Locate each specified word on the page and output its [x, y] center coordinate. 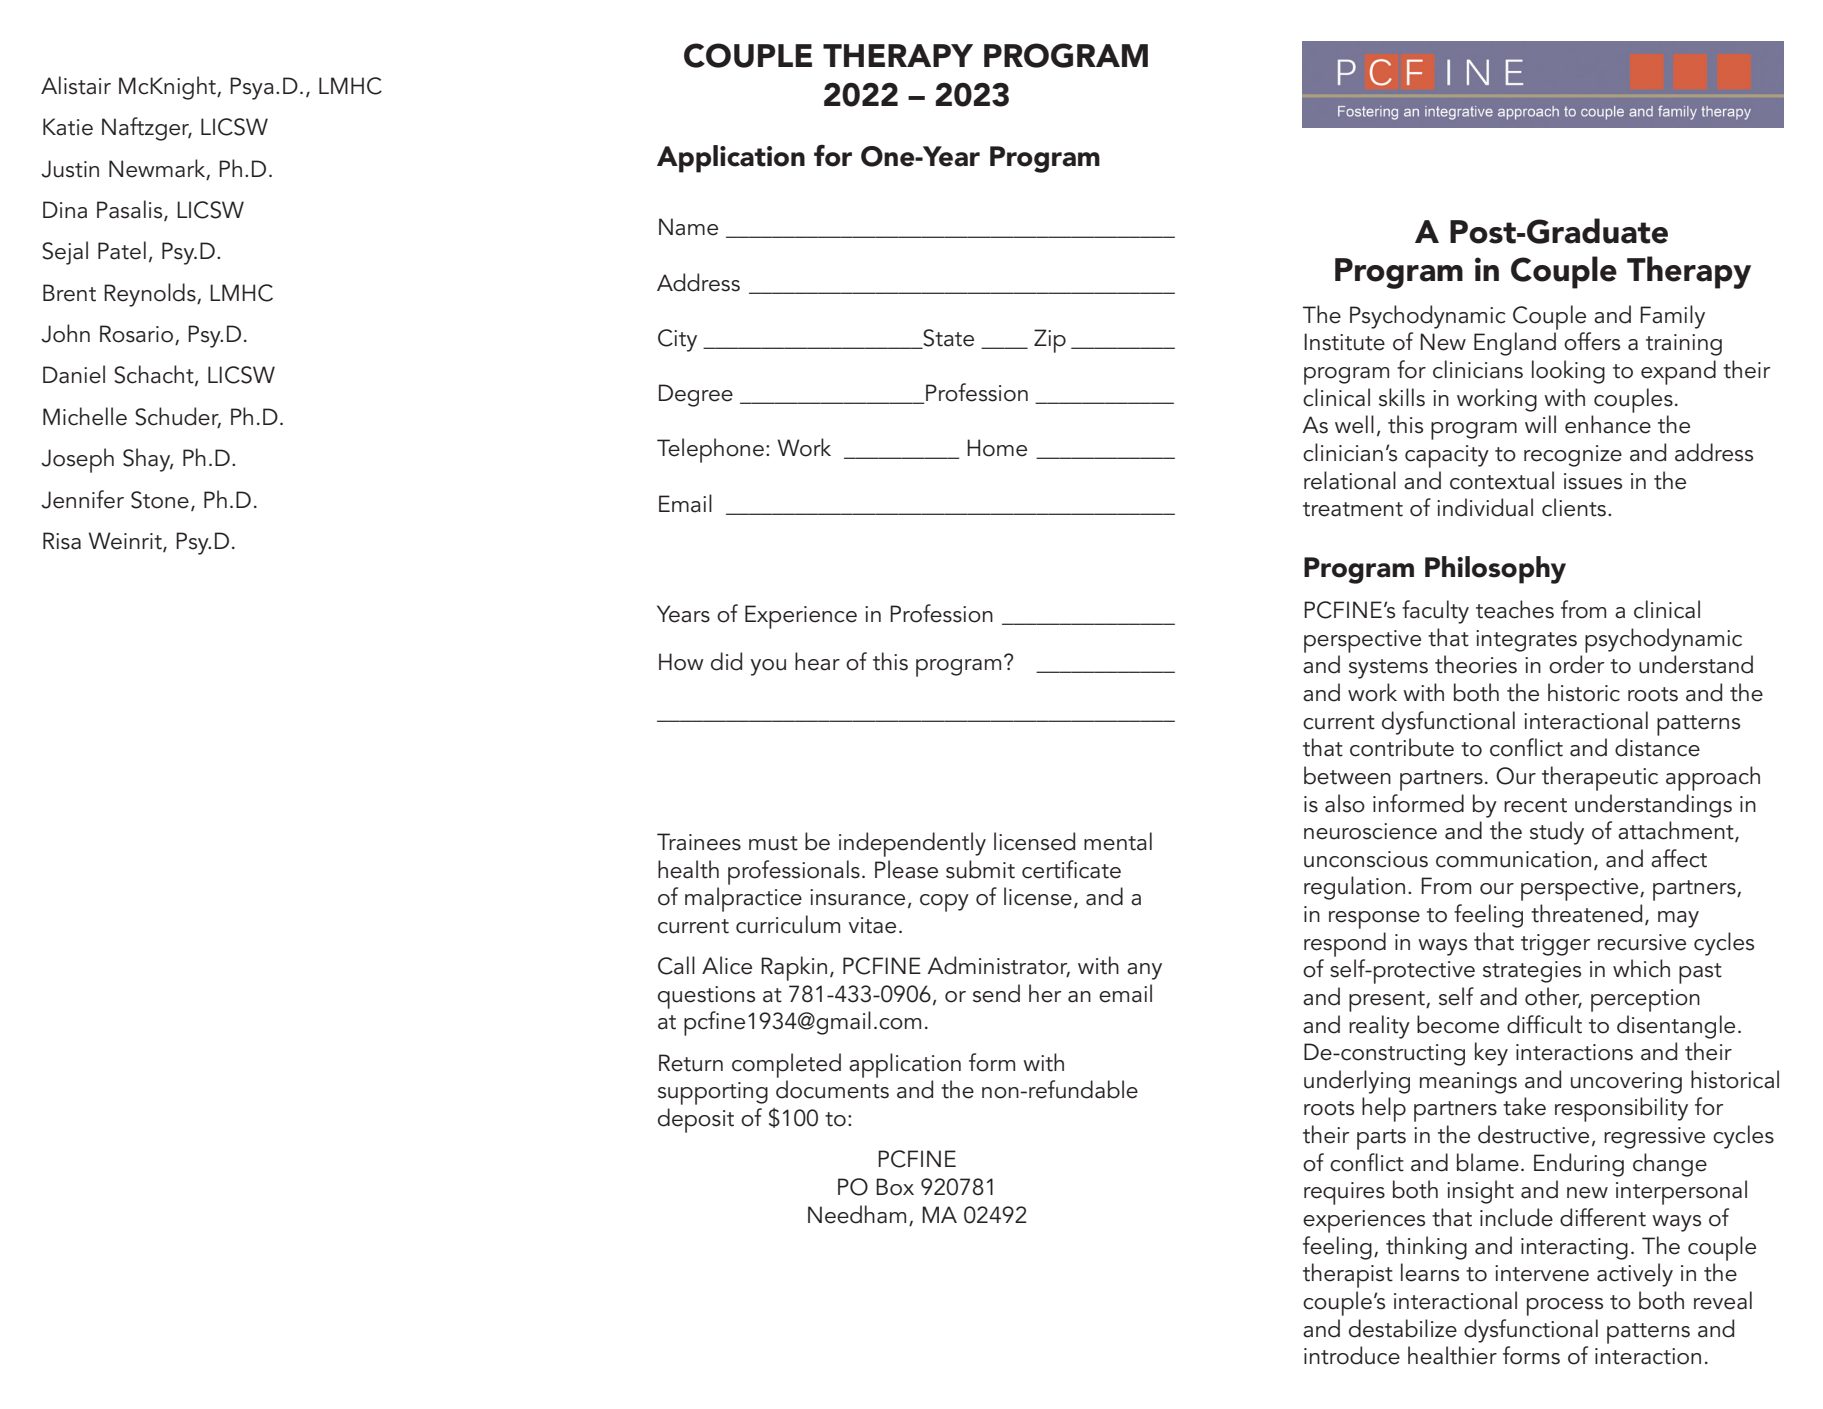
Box [895, 1187]
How [681, 662]
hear [817, 661]
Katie [68, 127]
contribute [1402, 747]
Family [1672, 317]
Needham [857, 1214]
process [1565, 1307]
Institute [1344, 342]
